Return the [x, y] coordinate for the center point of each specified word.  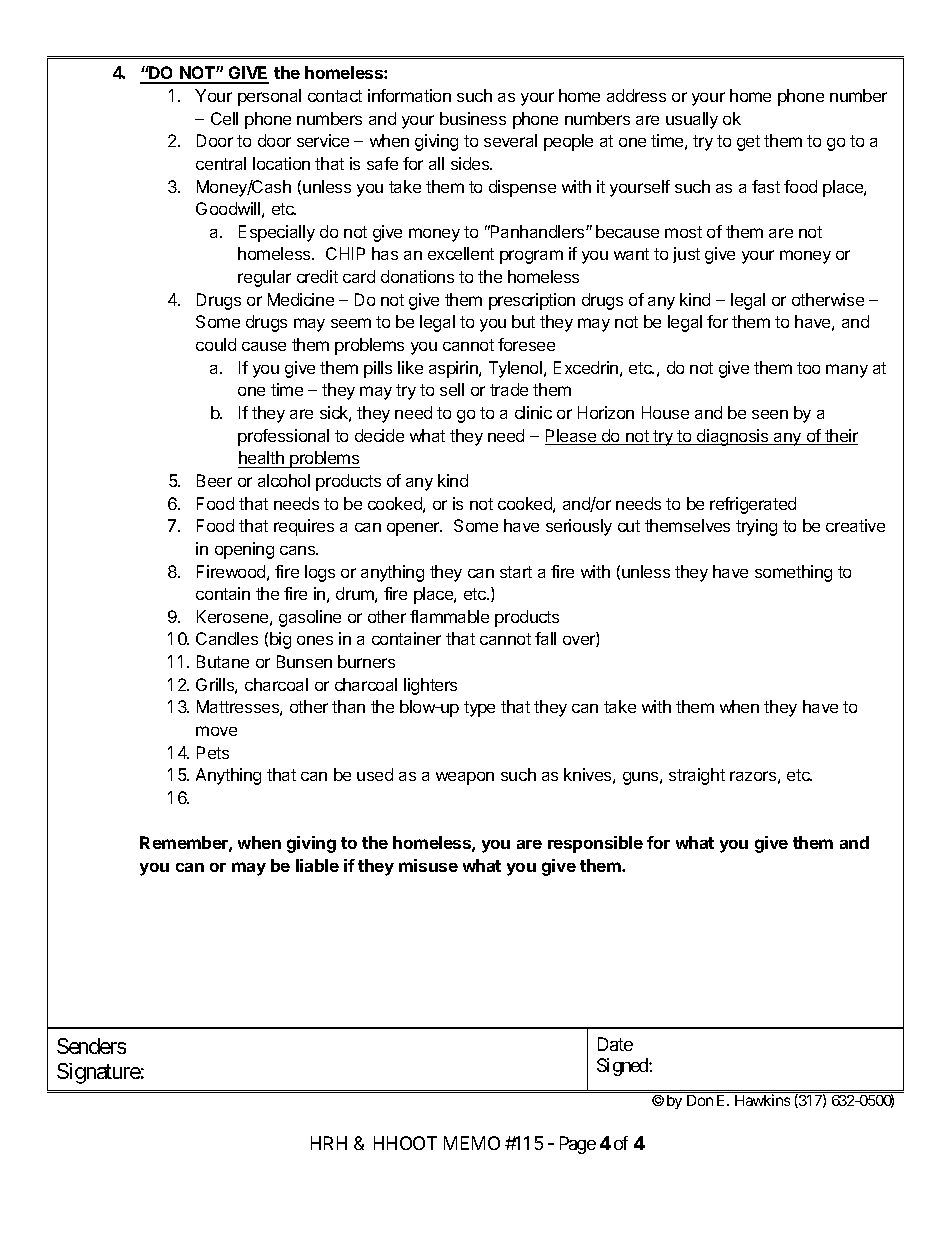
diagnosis [733, 437]
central [221, 163]
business [473, 118]
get [748, 143]
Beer [214, 480]
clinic [533, 412]
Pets [213, 752]
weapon [465, 778]
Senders [91, 1046]
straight [697, 776]
